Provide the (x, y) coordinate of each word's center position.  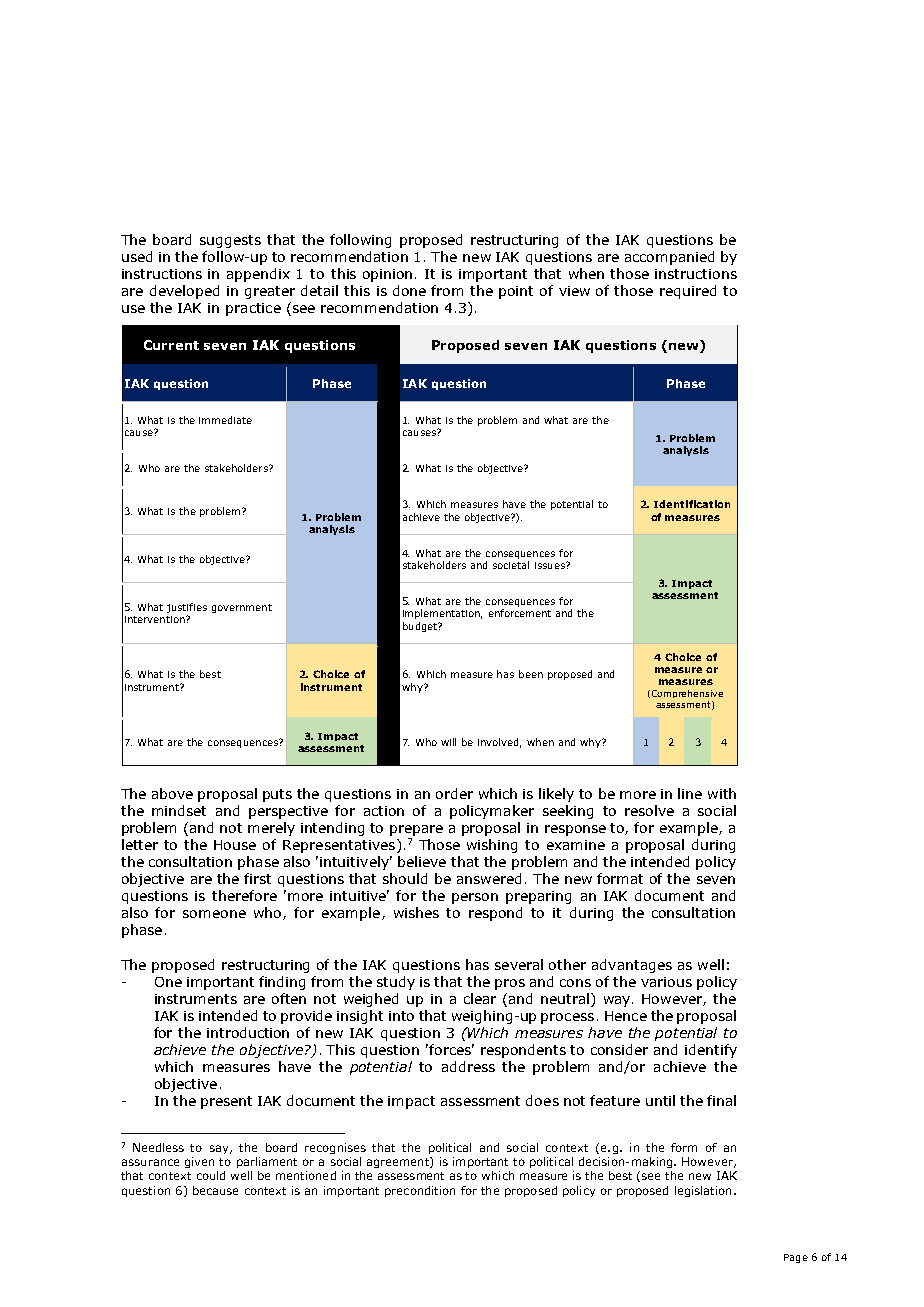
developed (184, 292)
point (516, 292)
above (172, 793)
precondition (420, 1191)
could (211, 1175)
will (448, 742)
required (688, 292)
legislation (703, 1191)
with (722, 793)
